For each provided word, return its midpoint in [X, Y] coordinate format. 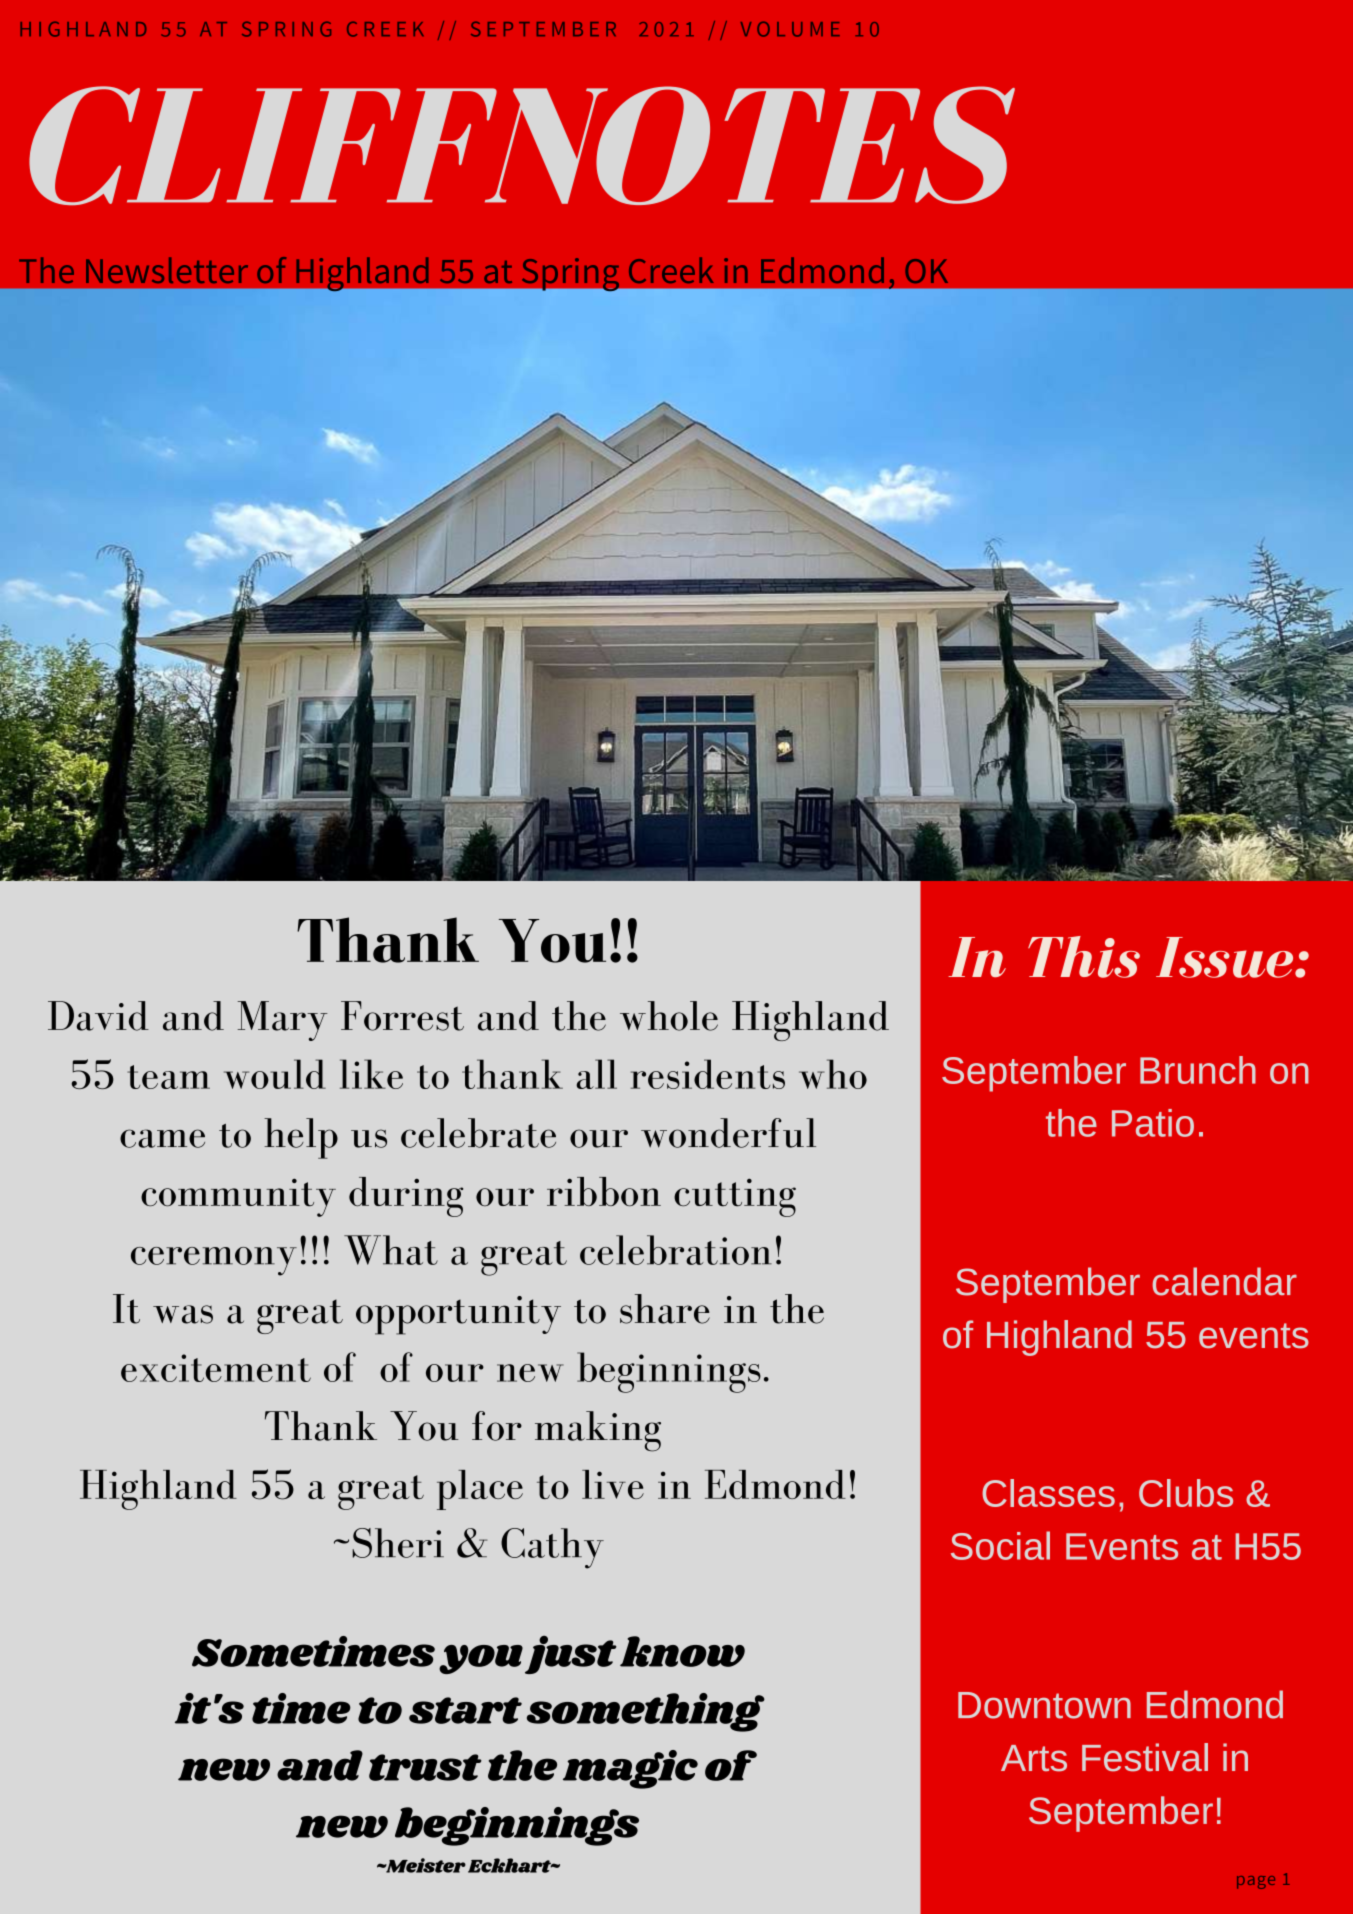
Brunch [1198, 1070]
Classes [1048, 1493]
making [598, 1431]
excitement [216, 1368]
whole [669, 1016]
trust [425, 1767]
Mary [282, 1021]
